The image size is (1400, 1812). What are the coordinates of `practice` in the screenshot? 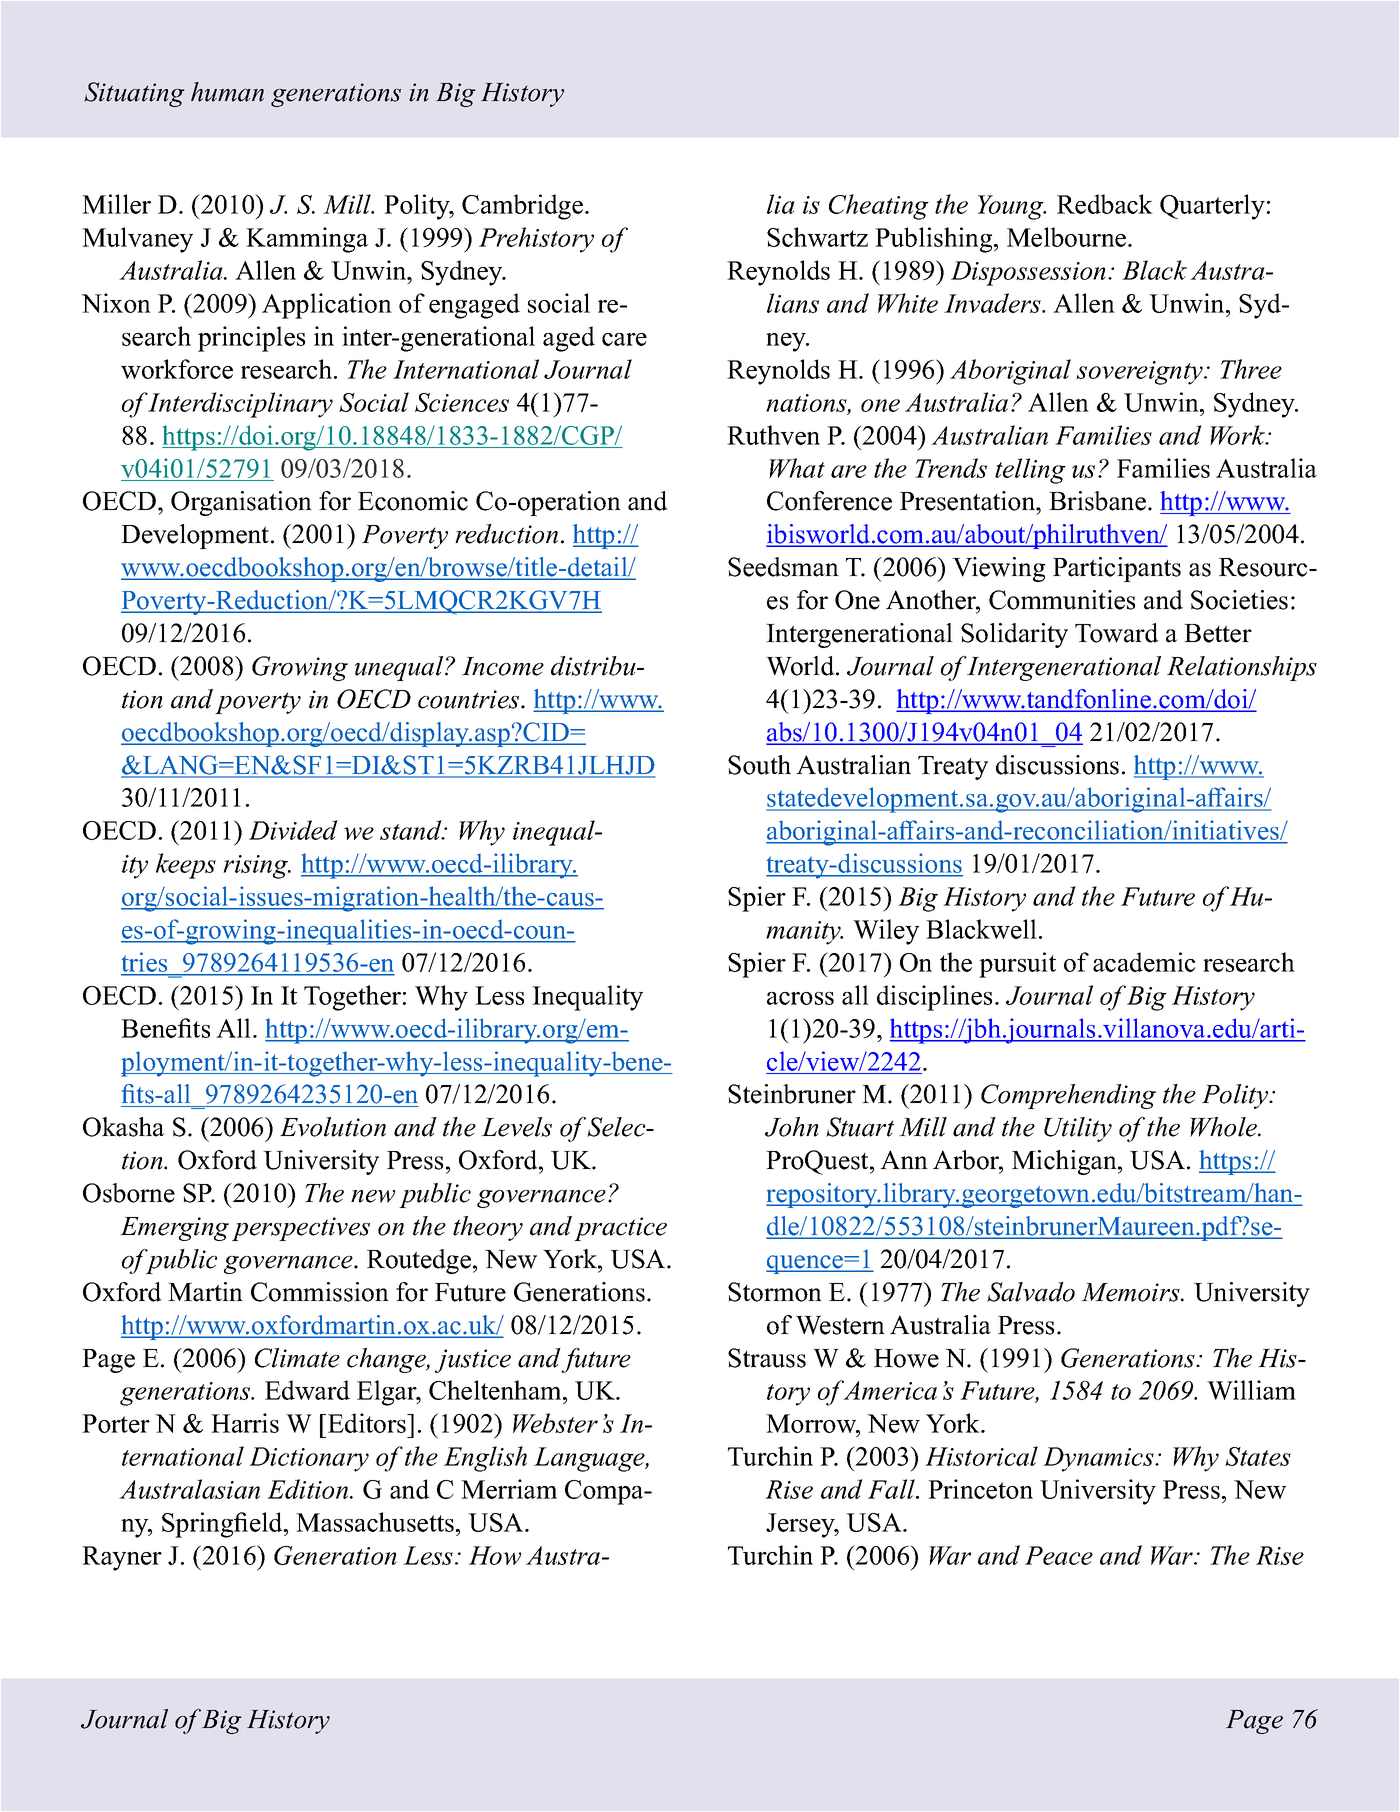 It's located at (620, 1229).
